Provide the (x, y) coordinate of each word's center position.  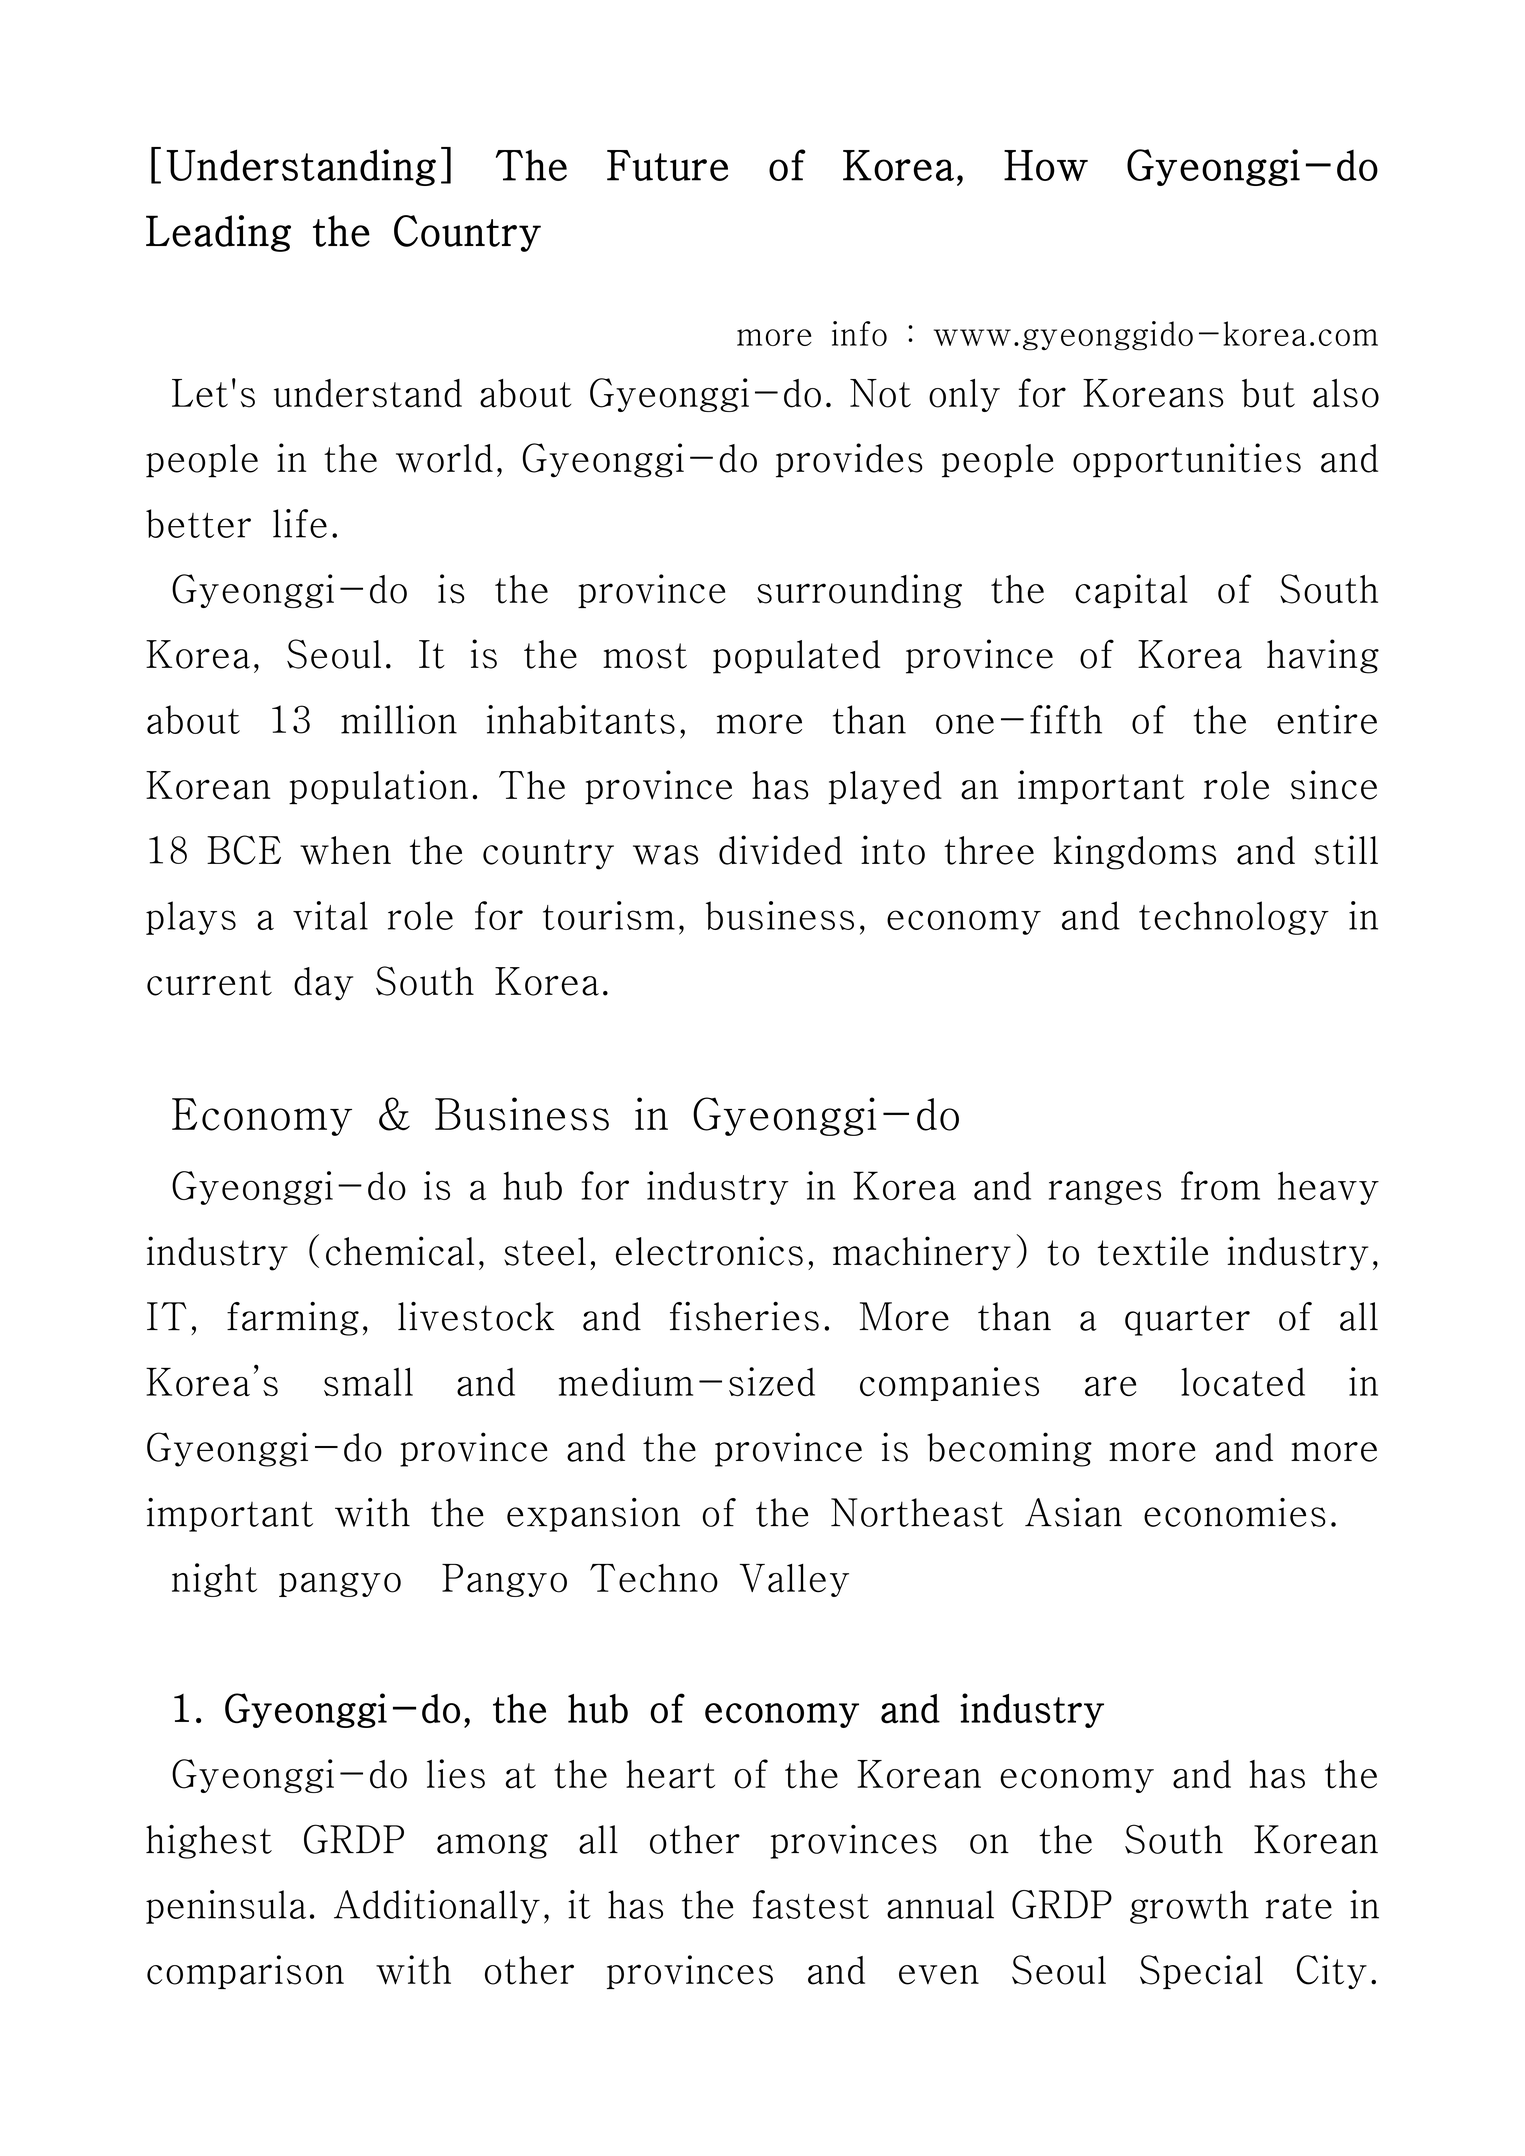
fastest (811, 1904)
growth (1189, 1907)
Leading (218, 233)
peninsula (226, 1907)
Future (667, 165)
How (1046, 165)
